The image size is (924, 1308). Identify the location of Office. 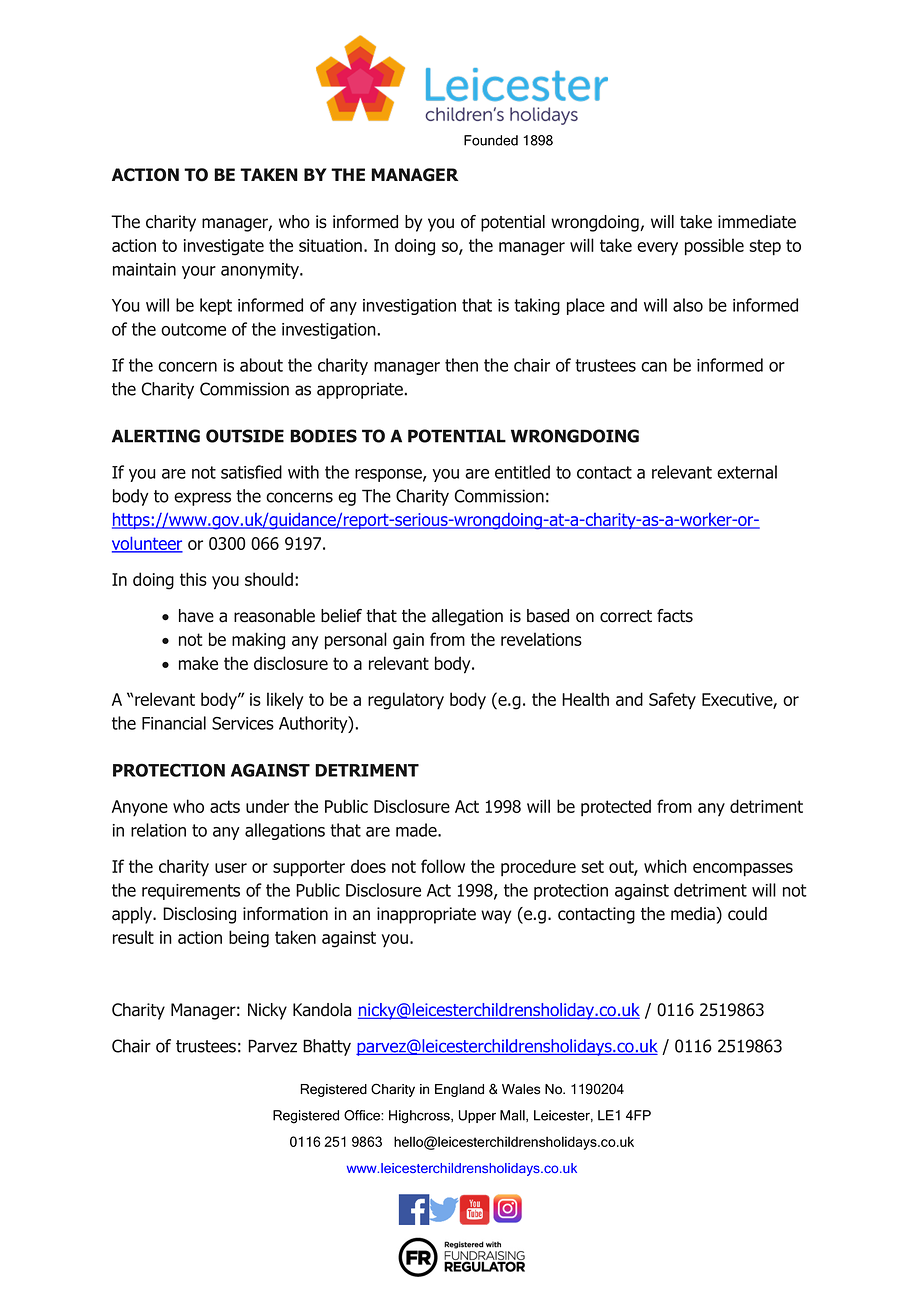
(363, 1115).
